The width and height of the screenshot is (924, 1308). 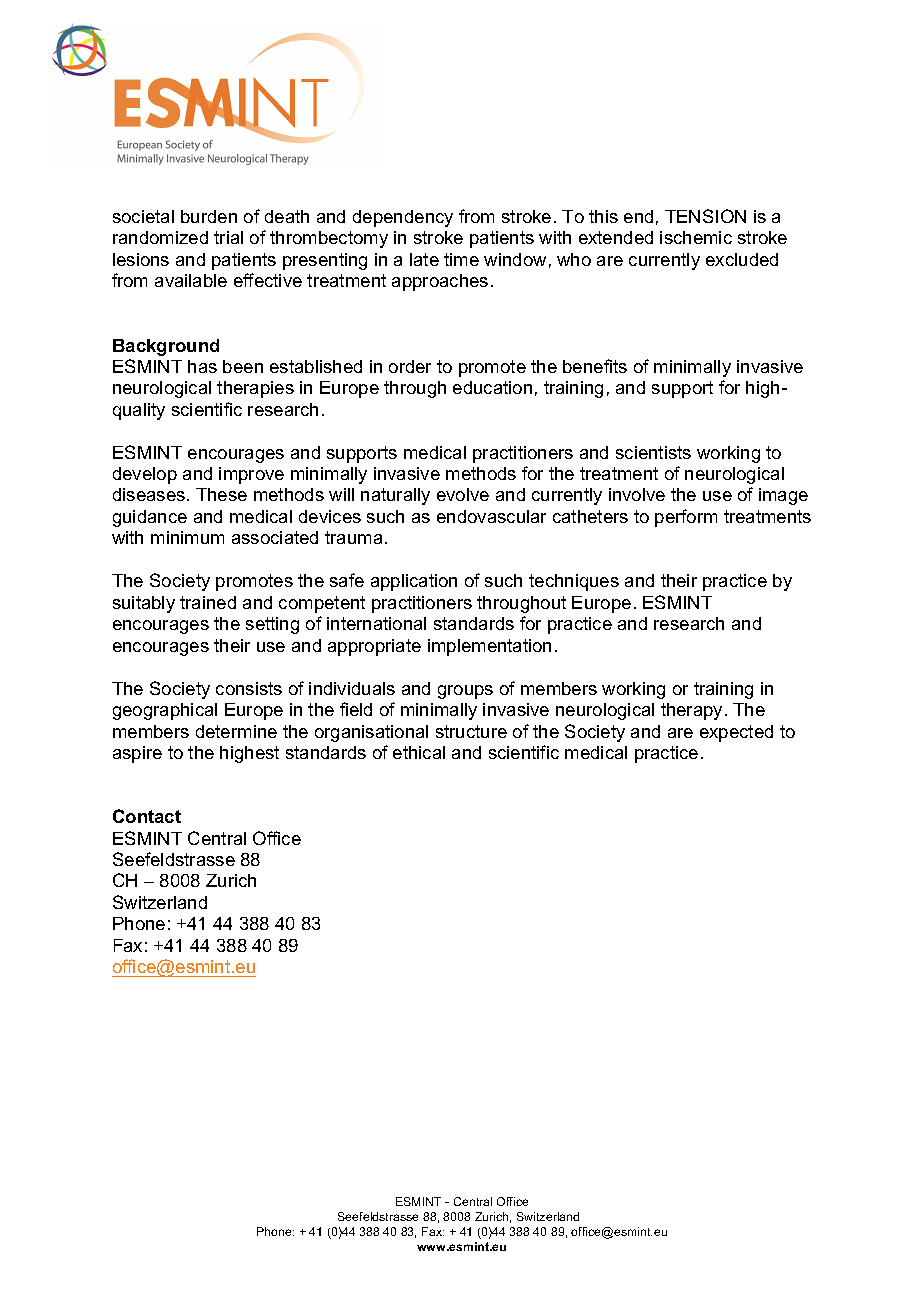 What do you see at coordinates (251, 475) in the screenshot?
I see `improve` at bounding box center [251, 475].
